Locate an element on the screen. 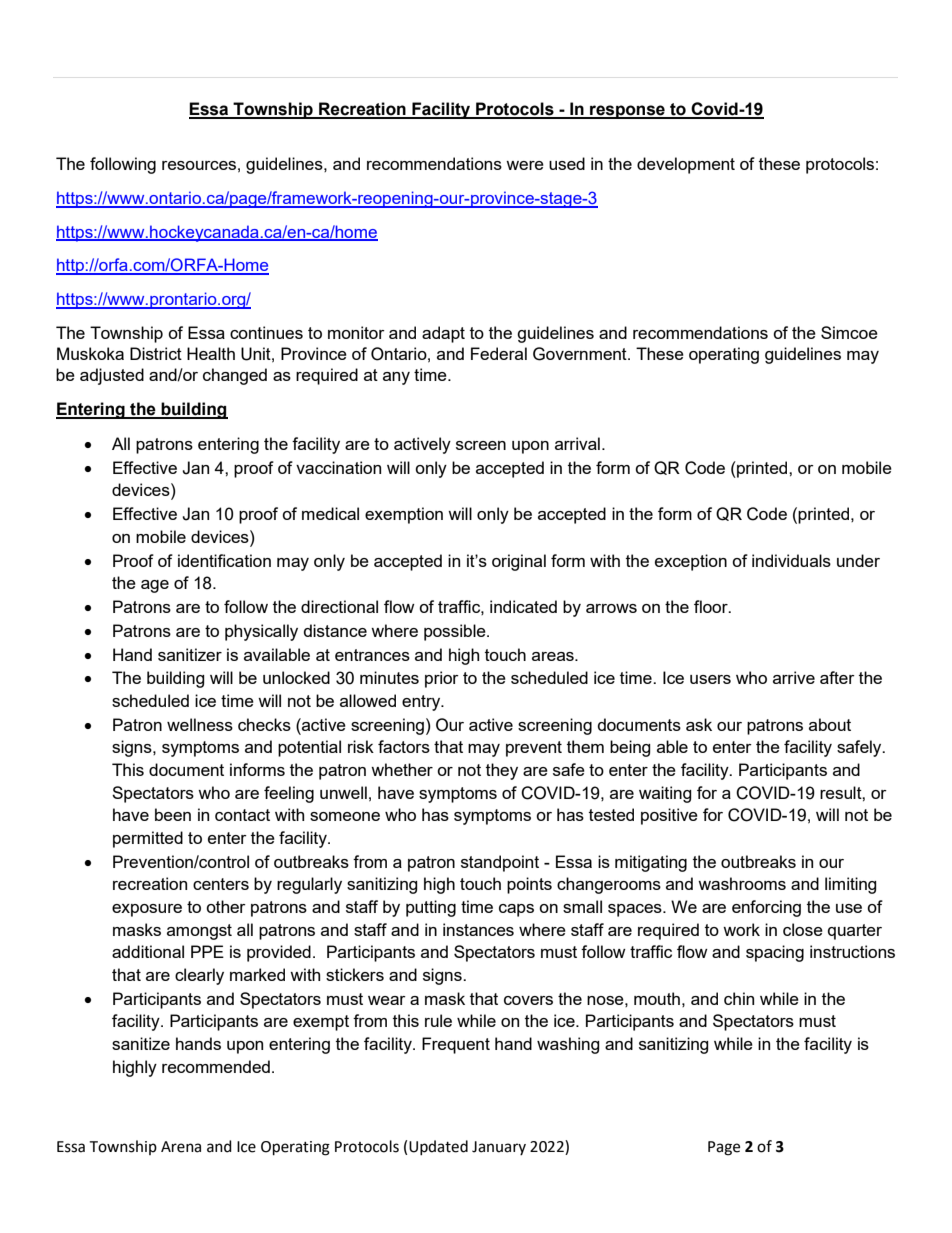 This screenshot has height=1233, width=952. enforcing is located at coordinates (766, 908).
